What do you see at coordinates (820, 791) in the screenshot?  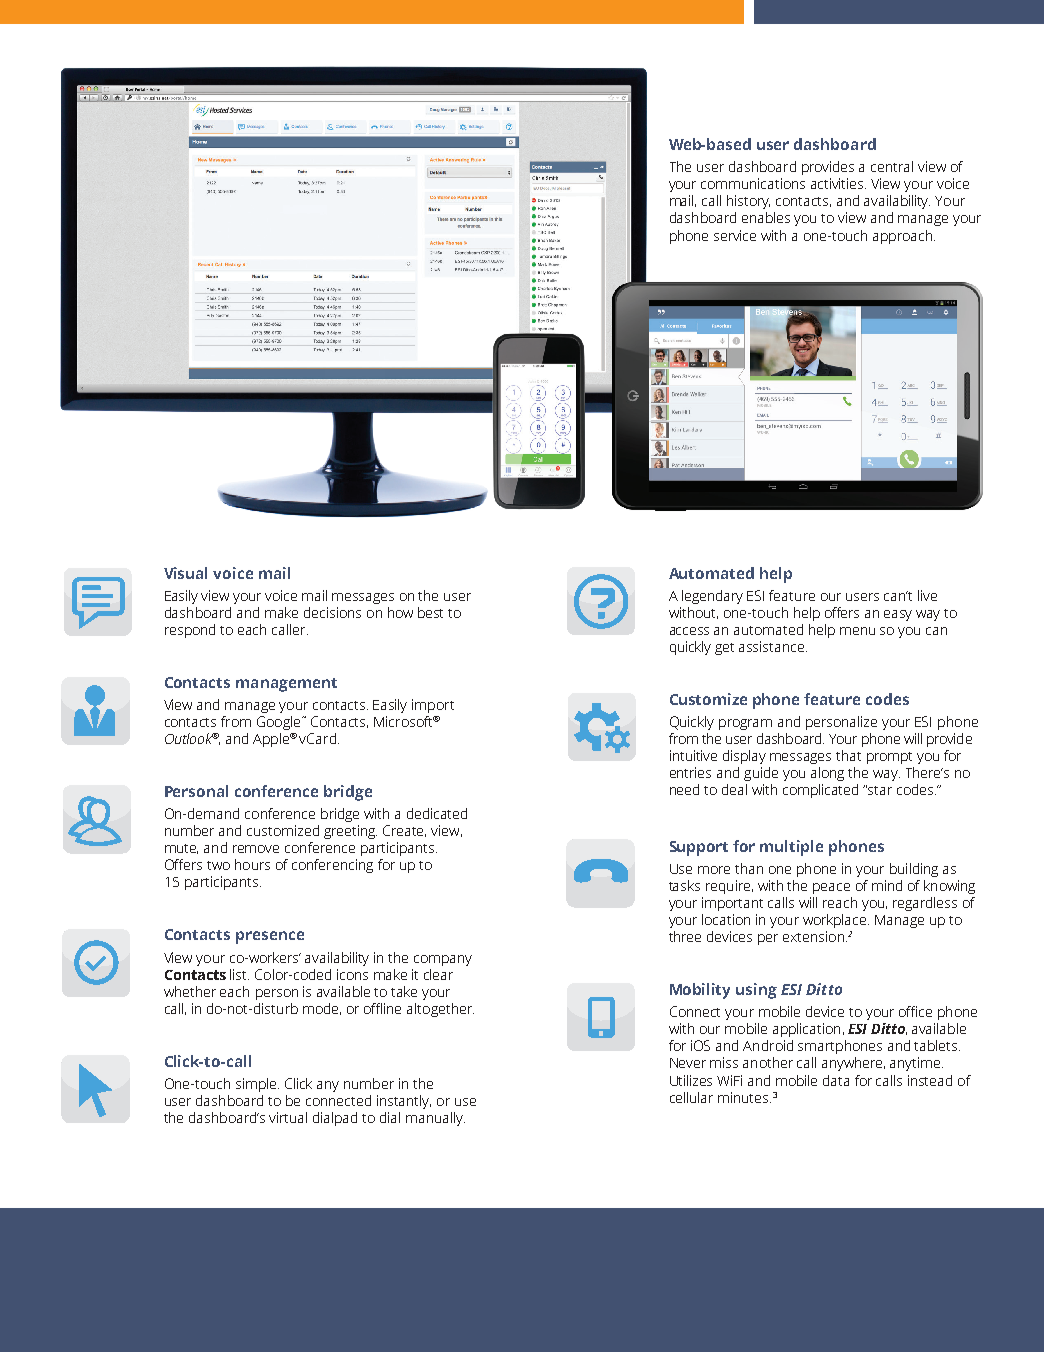 I see `complicated` at bounding box center [820, 791].
